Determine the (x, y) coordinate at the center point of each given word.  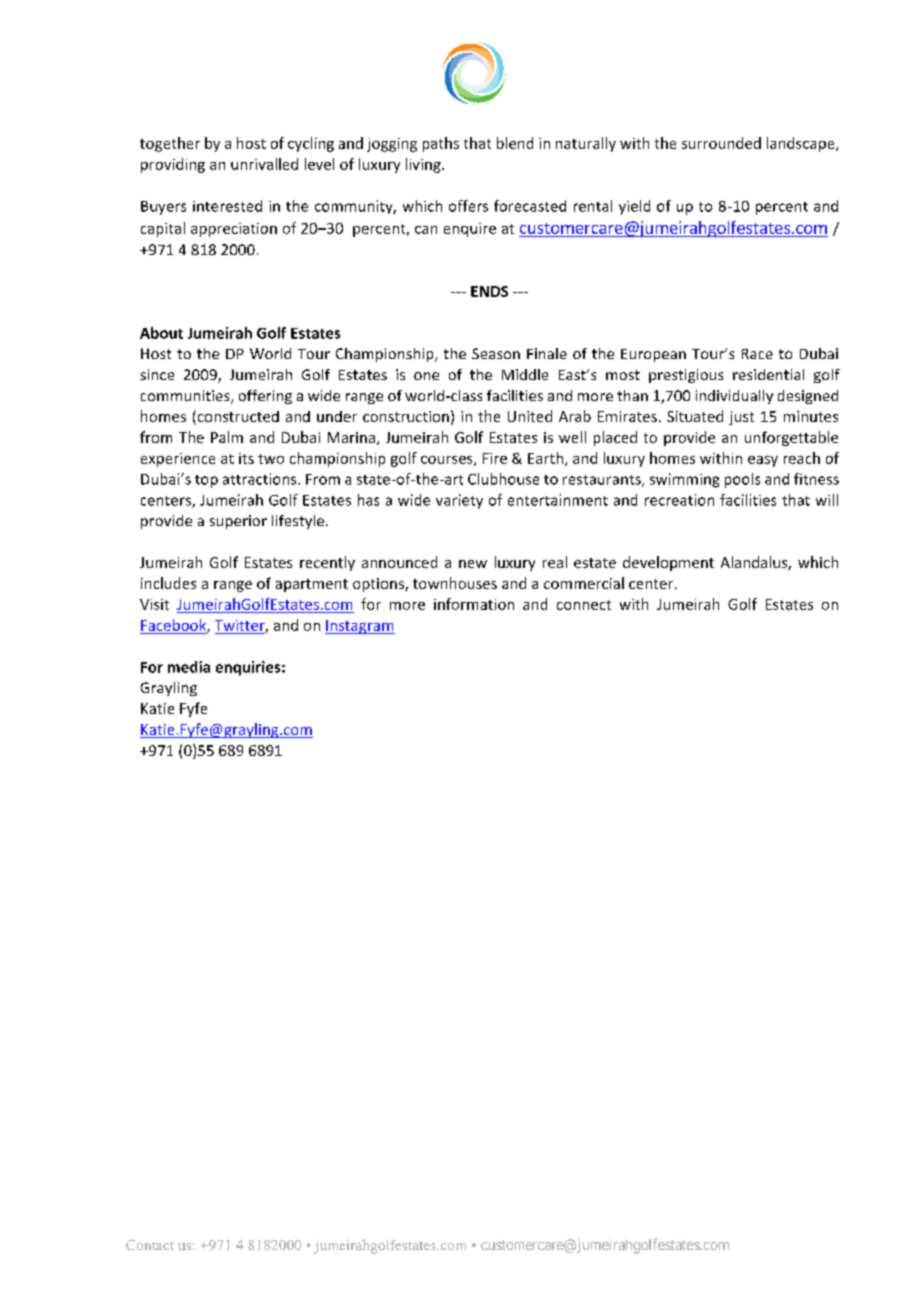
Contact (150, 1245)
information (474, 604)
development (668, 563)
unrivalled (264, 164)
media (189, 667)
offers (468, 206)
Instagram (360, 627)
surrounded (721, 143)
